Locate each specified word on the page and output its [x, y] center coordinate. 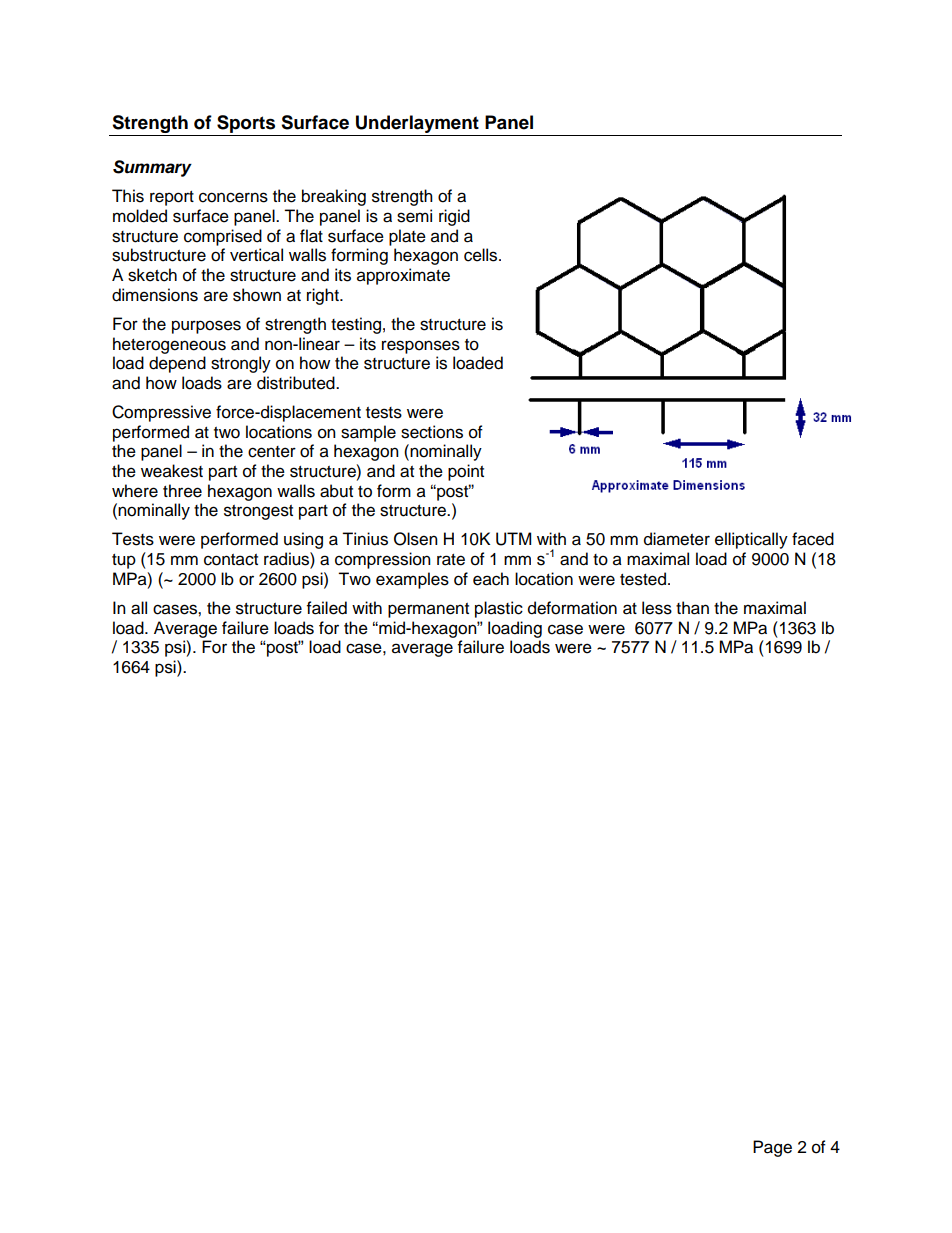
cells [482, 255]
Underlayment [417, 125]
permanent [428, 610]
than [692, 608]
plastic [499, 609]
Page [772, 1148]
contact [231, 560]
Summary [152, 168]
